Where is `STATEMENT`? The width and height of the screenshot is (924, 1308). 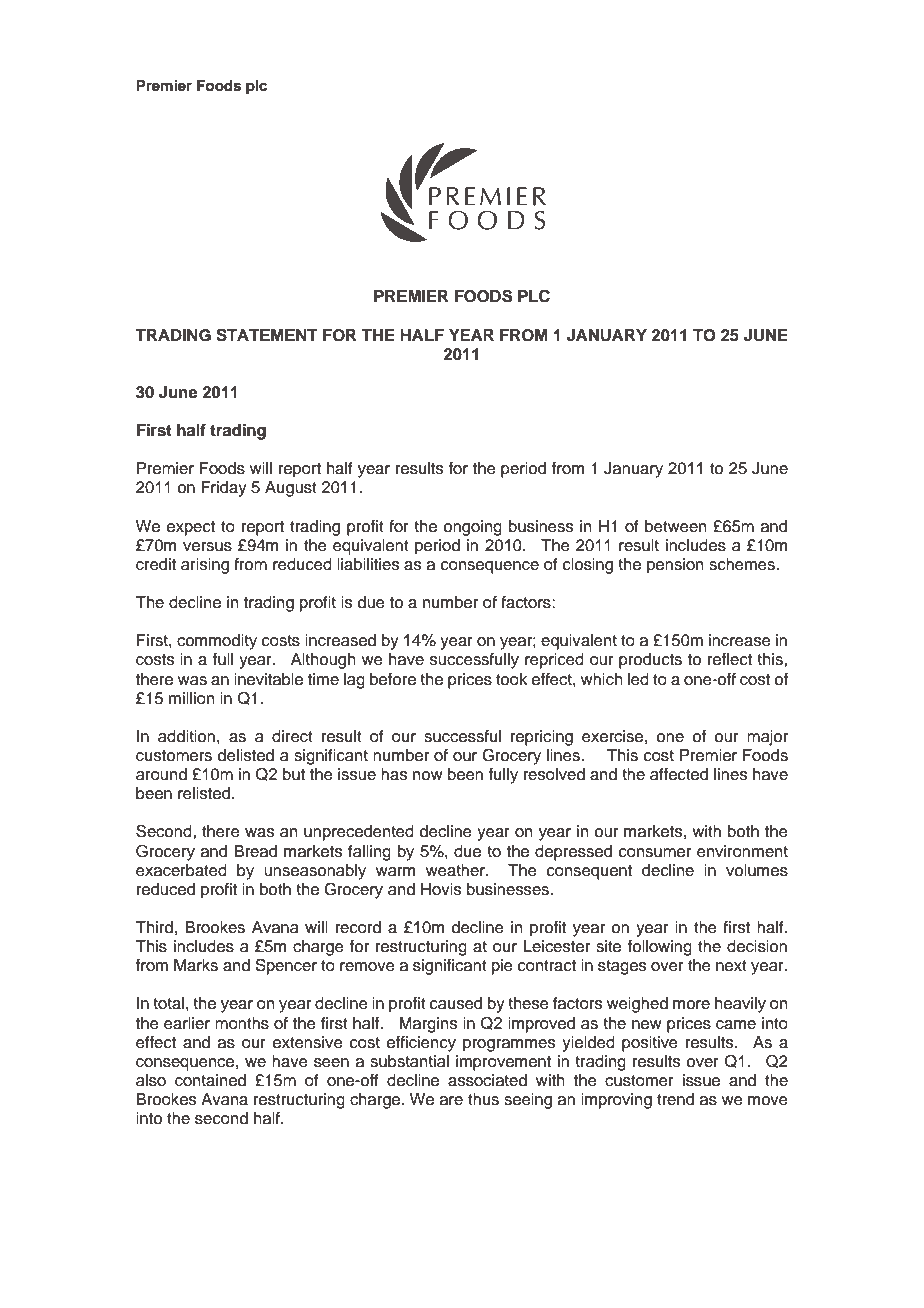 STATEMENT is located at coordinates (267, 335).
